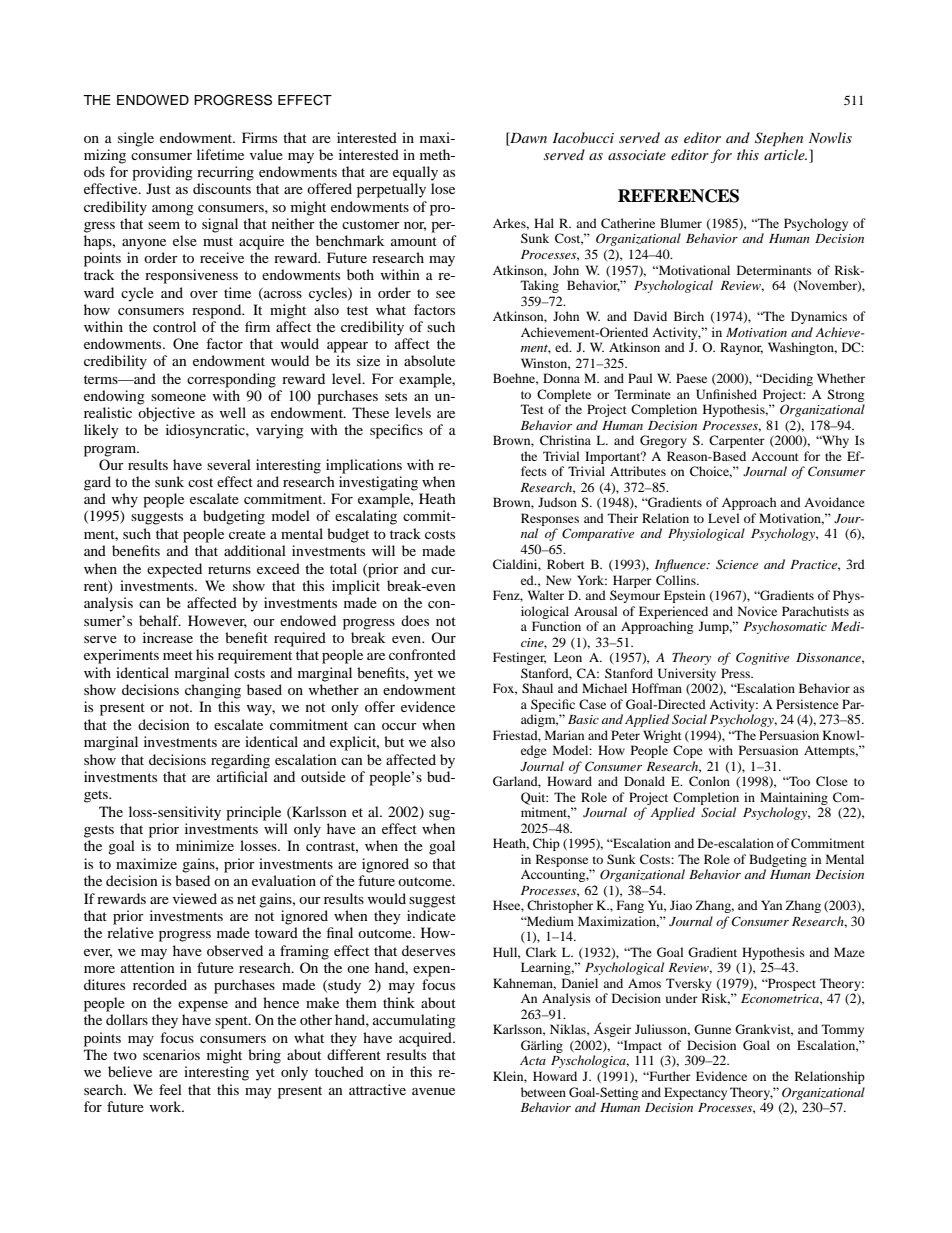 The height and width of the screenshot is (1233, 952). What do you see at coordinates (785, 154) in the screenshot?
I see `article` at bounding box center [785, 154].
